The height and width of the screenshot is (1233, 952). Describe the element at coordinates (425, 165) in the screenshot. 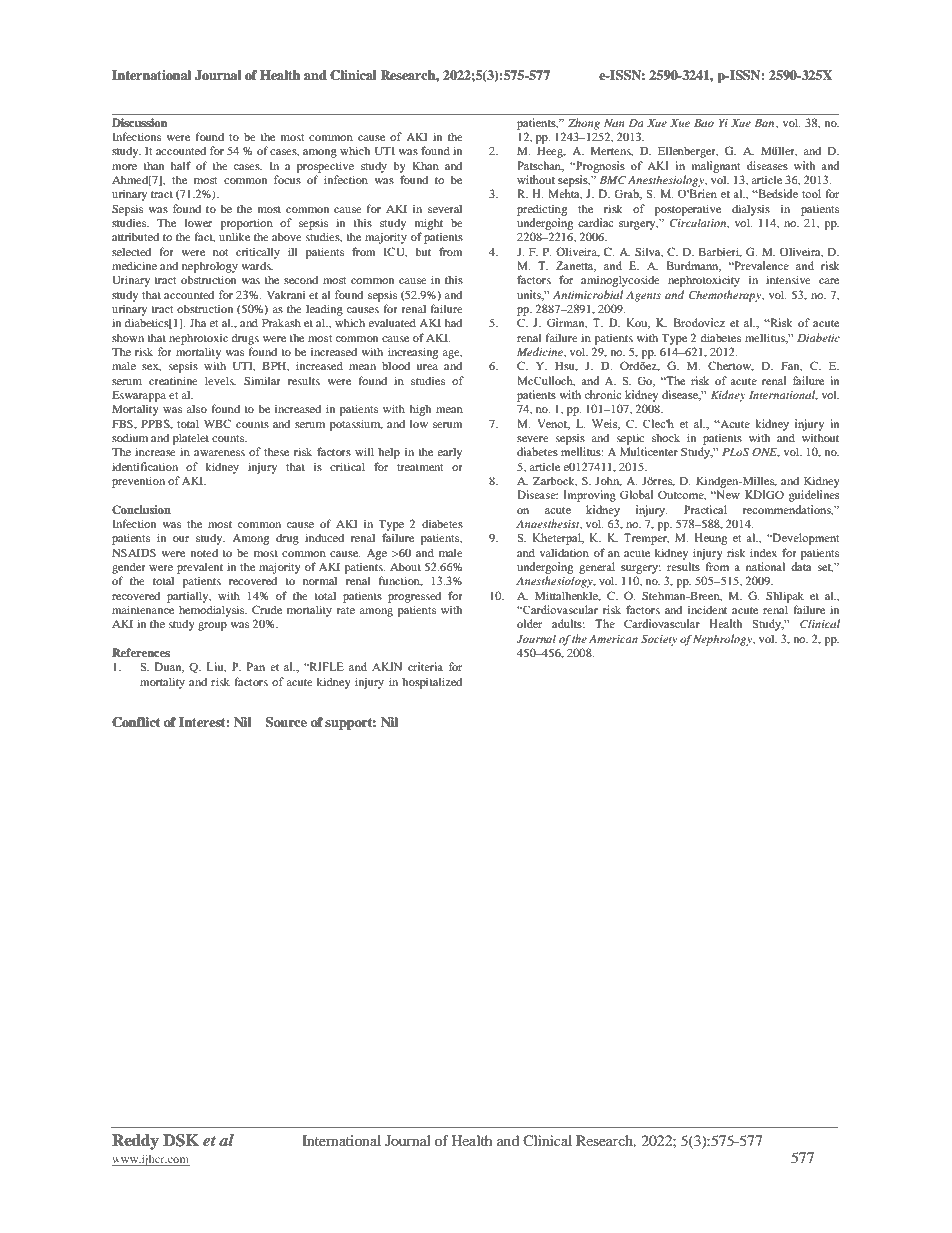

I see `Khan` at that location.
